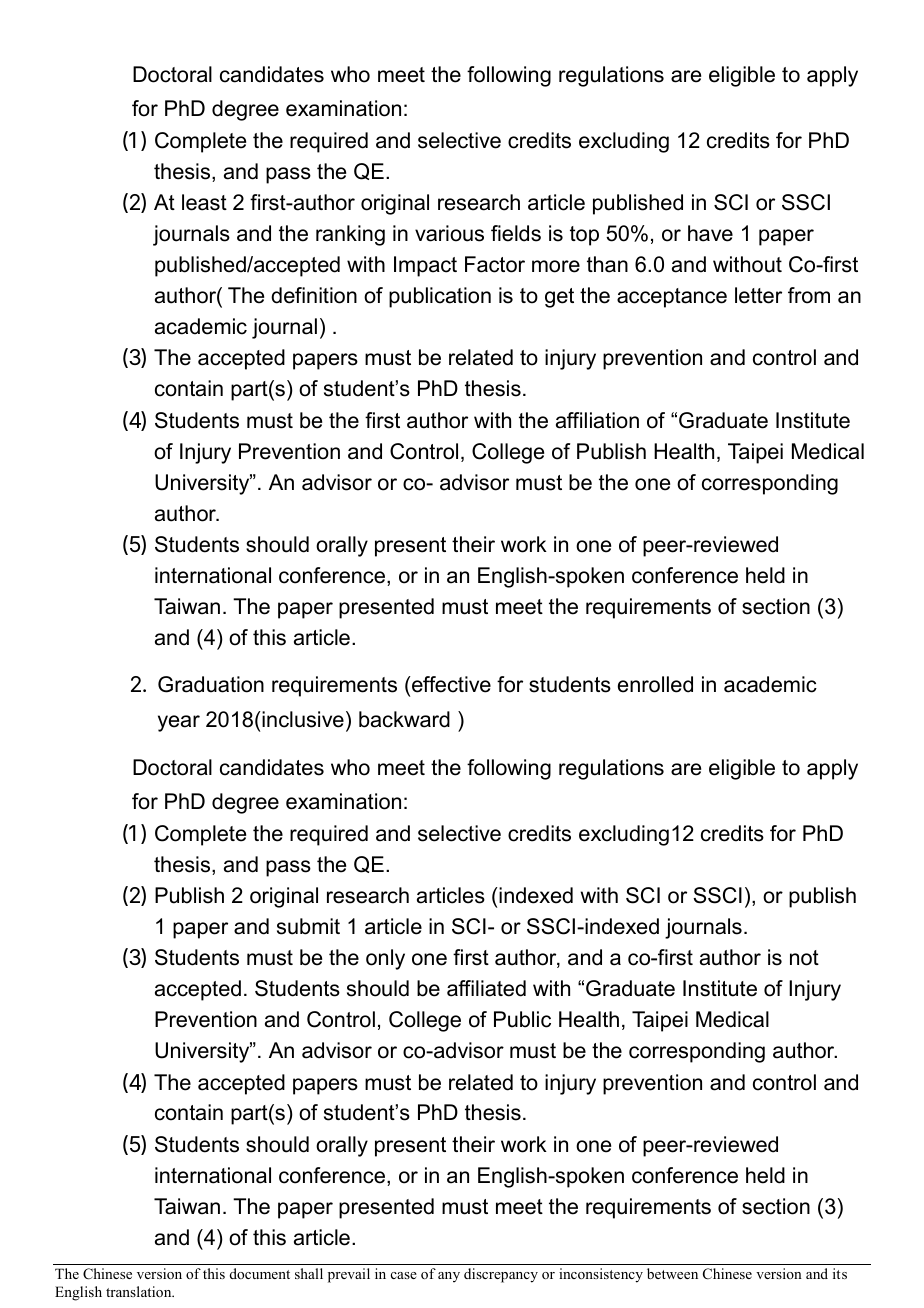 This image has height=1308, width=924. I want to click on not, so click(804, 958).
